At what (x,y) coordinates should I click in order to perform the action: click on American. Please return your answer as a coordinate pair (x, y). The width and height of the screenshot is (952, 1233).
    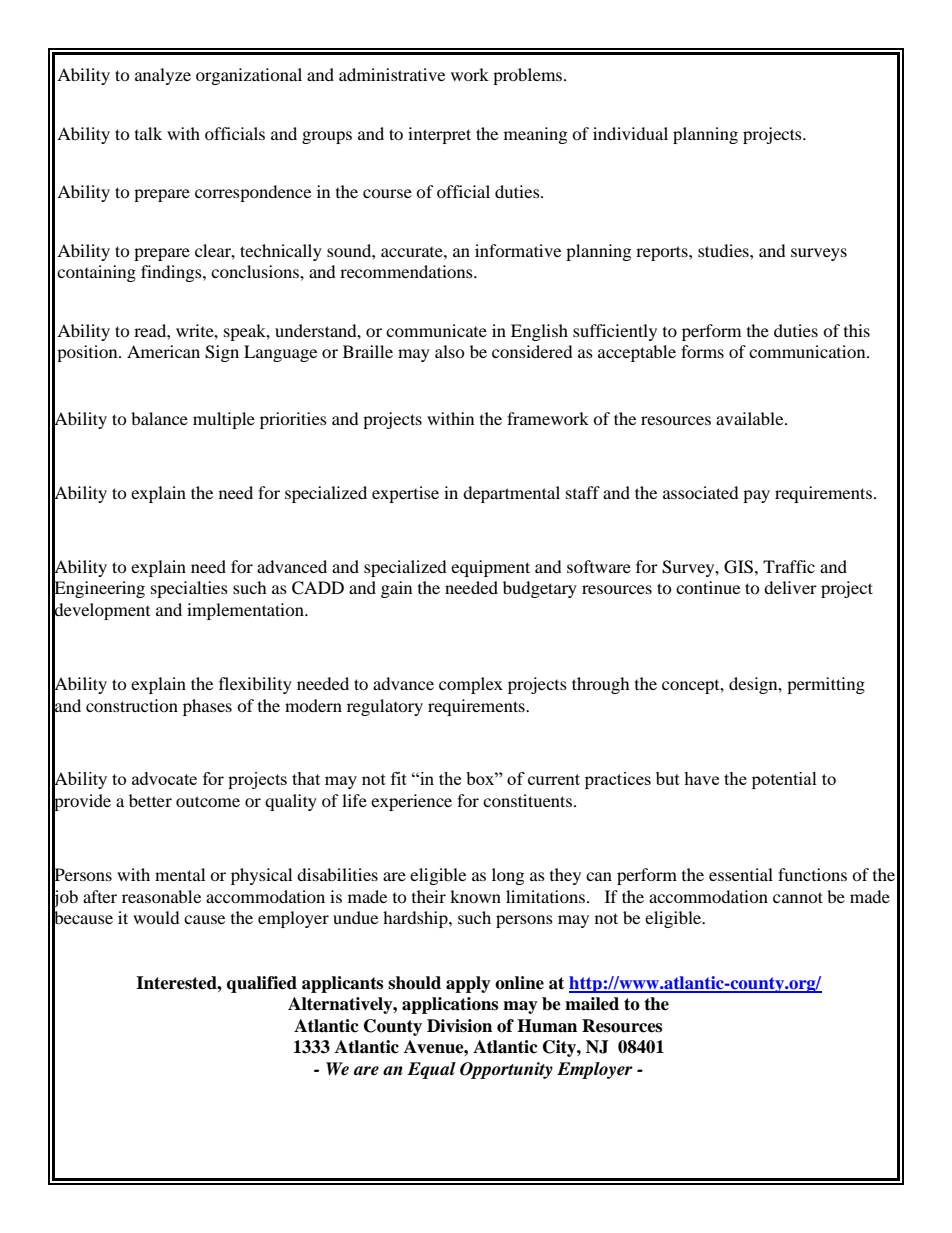
    Looking at the image, I should click on (163, 351).
